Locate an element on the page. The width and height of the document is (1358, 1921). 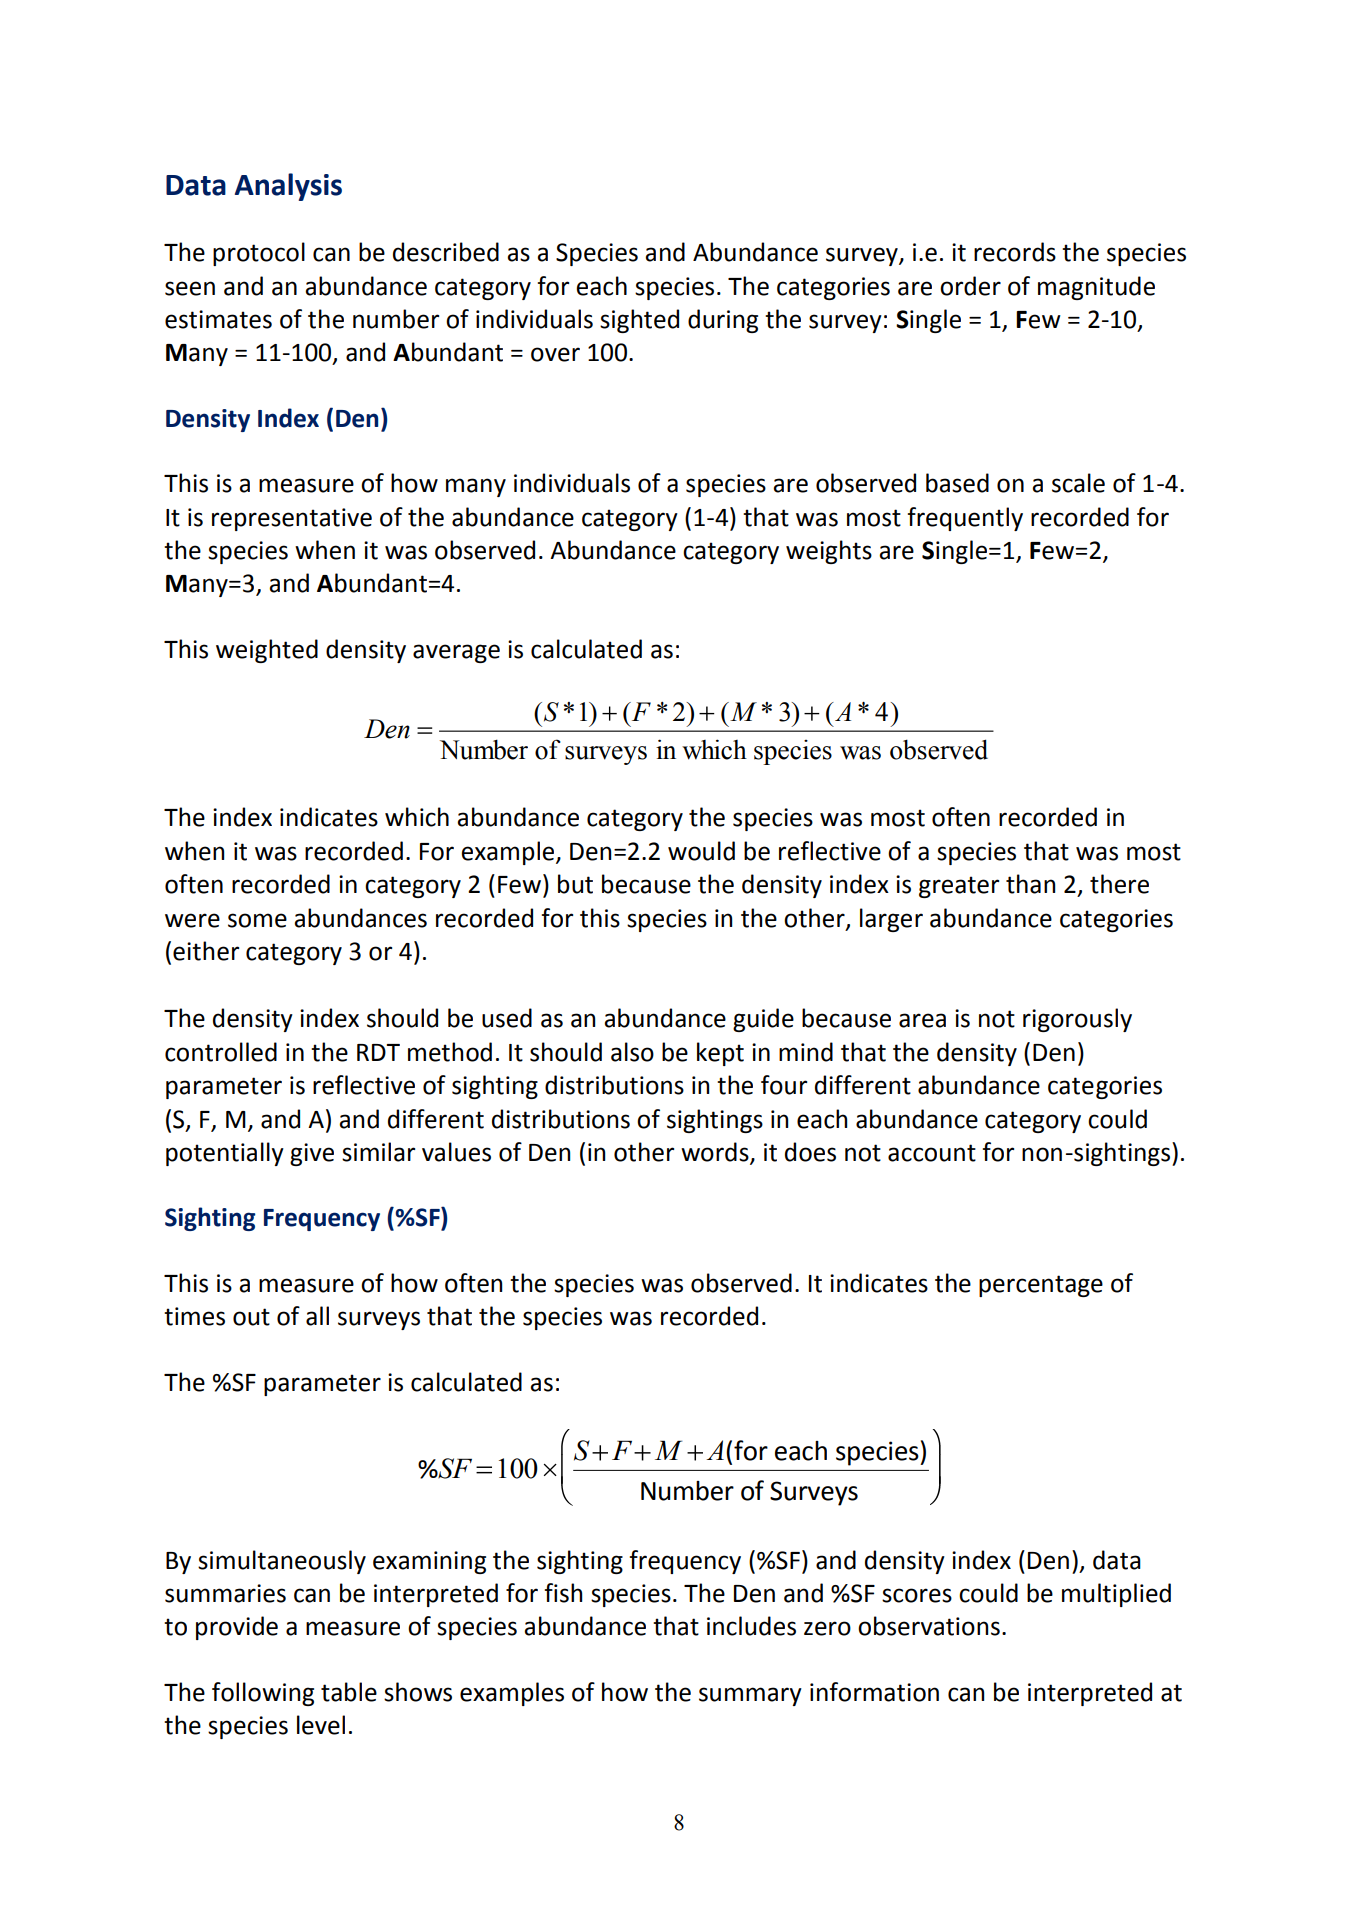
representative is located at coordinates (292, 519).
